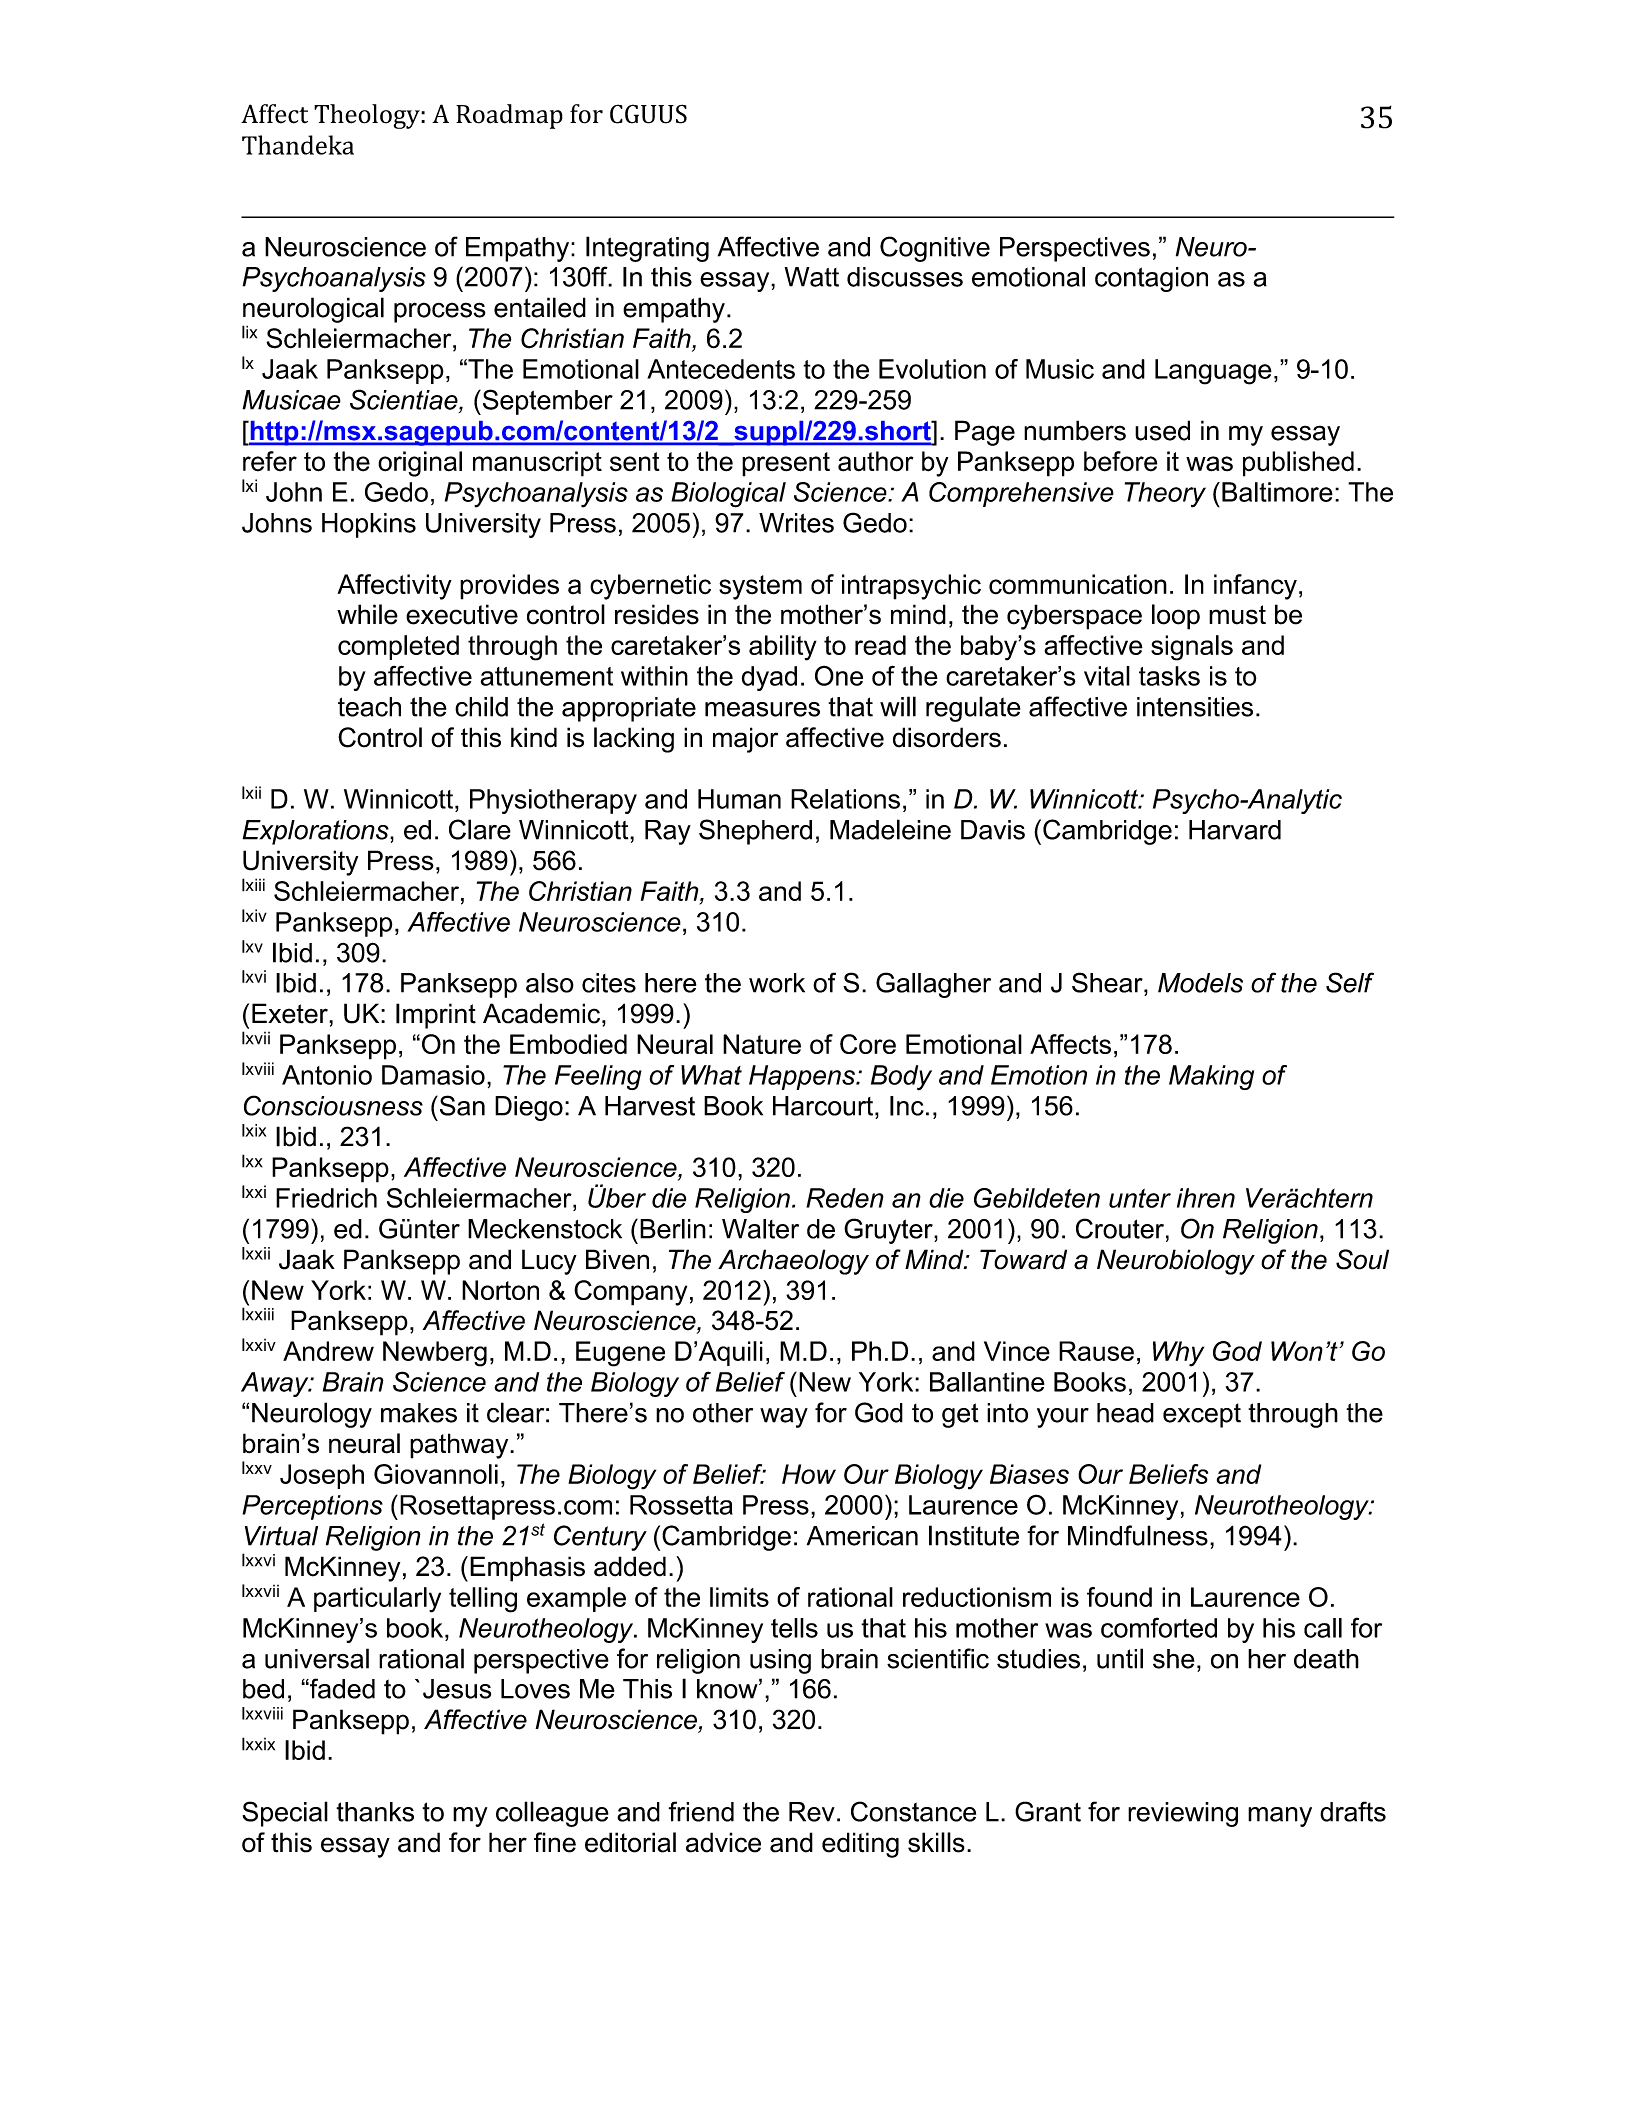 Image resolution: width=1633 pixels, height=2114 pixels. What do you see at coordinates (419, 1413) in the screenshot?
I see `makes` at bounding box center [419, 1413].
